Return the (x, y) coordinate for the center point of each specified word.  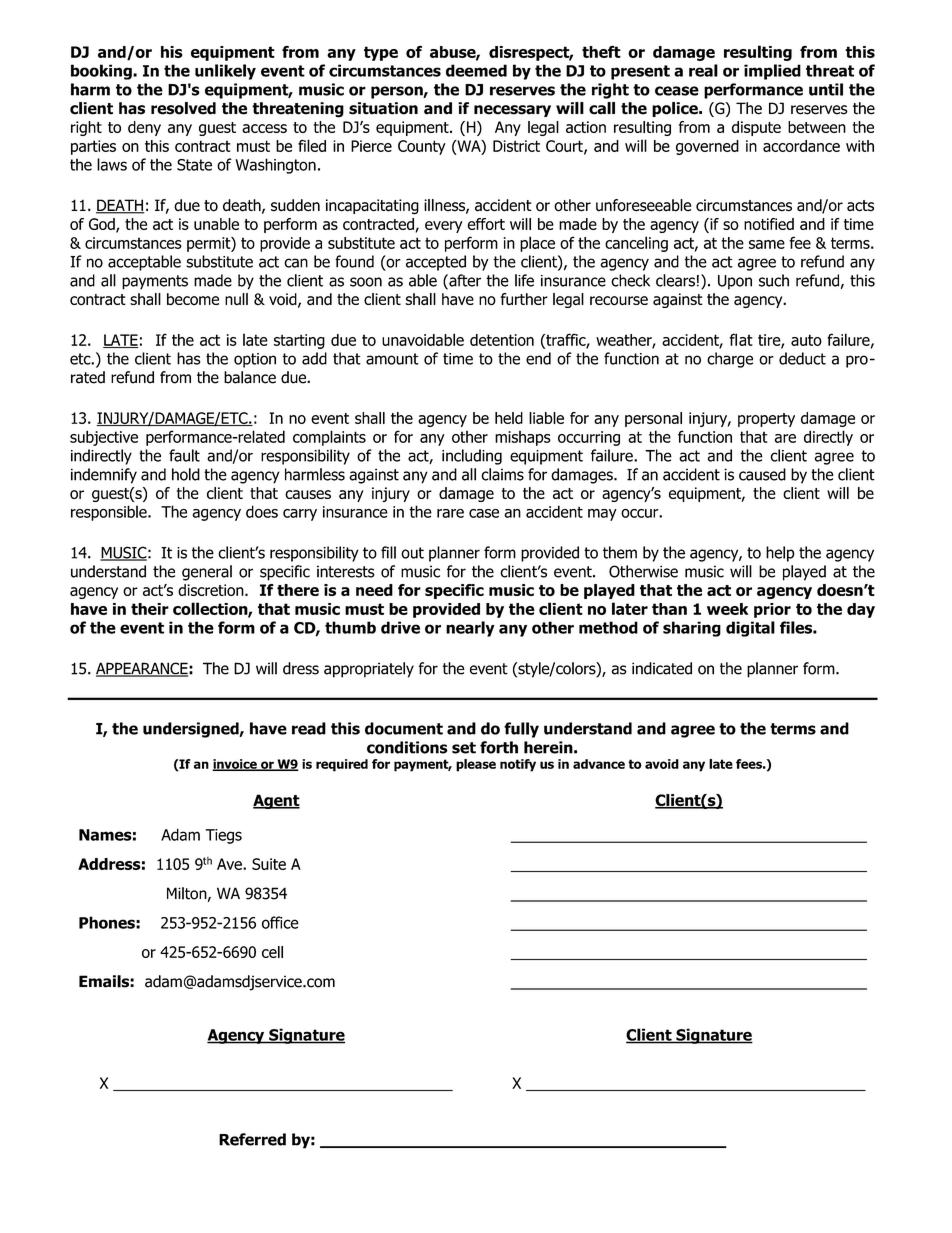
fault (184, 455)
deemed (476, 70)
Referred (252, 1139)
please (476, 765)
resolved (183, 108)
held (509, 418)
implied (772, 72)
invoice (235, 765)
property (766, 420)
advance (599, 764)
